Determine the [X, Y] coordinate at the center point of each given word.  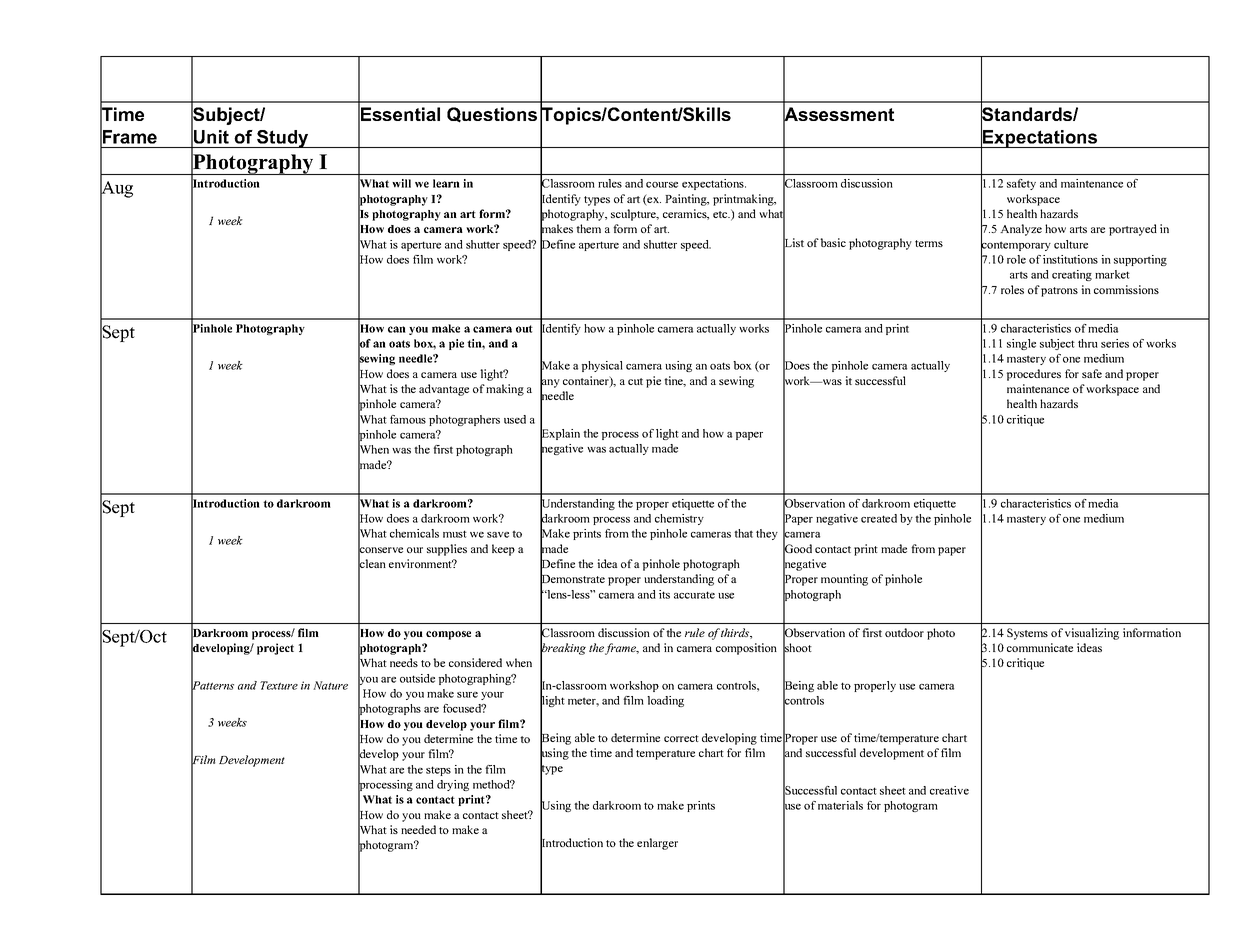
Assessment [838, 114]
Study [283, 139]
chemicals [414, 533]
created [879, 518]
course [662, 185]
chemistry [679, 519]
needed [418, 829]
